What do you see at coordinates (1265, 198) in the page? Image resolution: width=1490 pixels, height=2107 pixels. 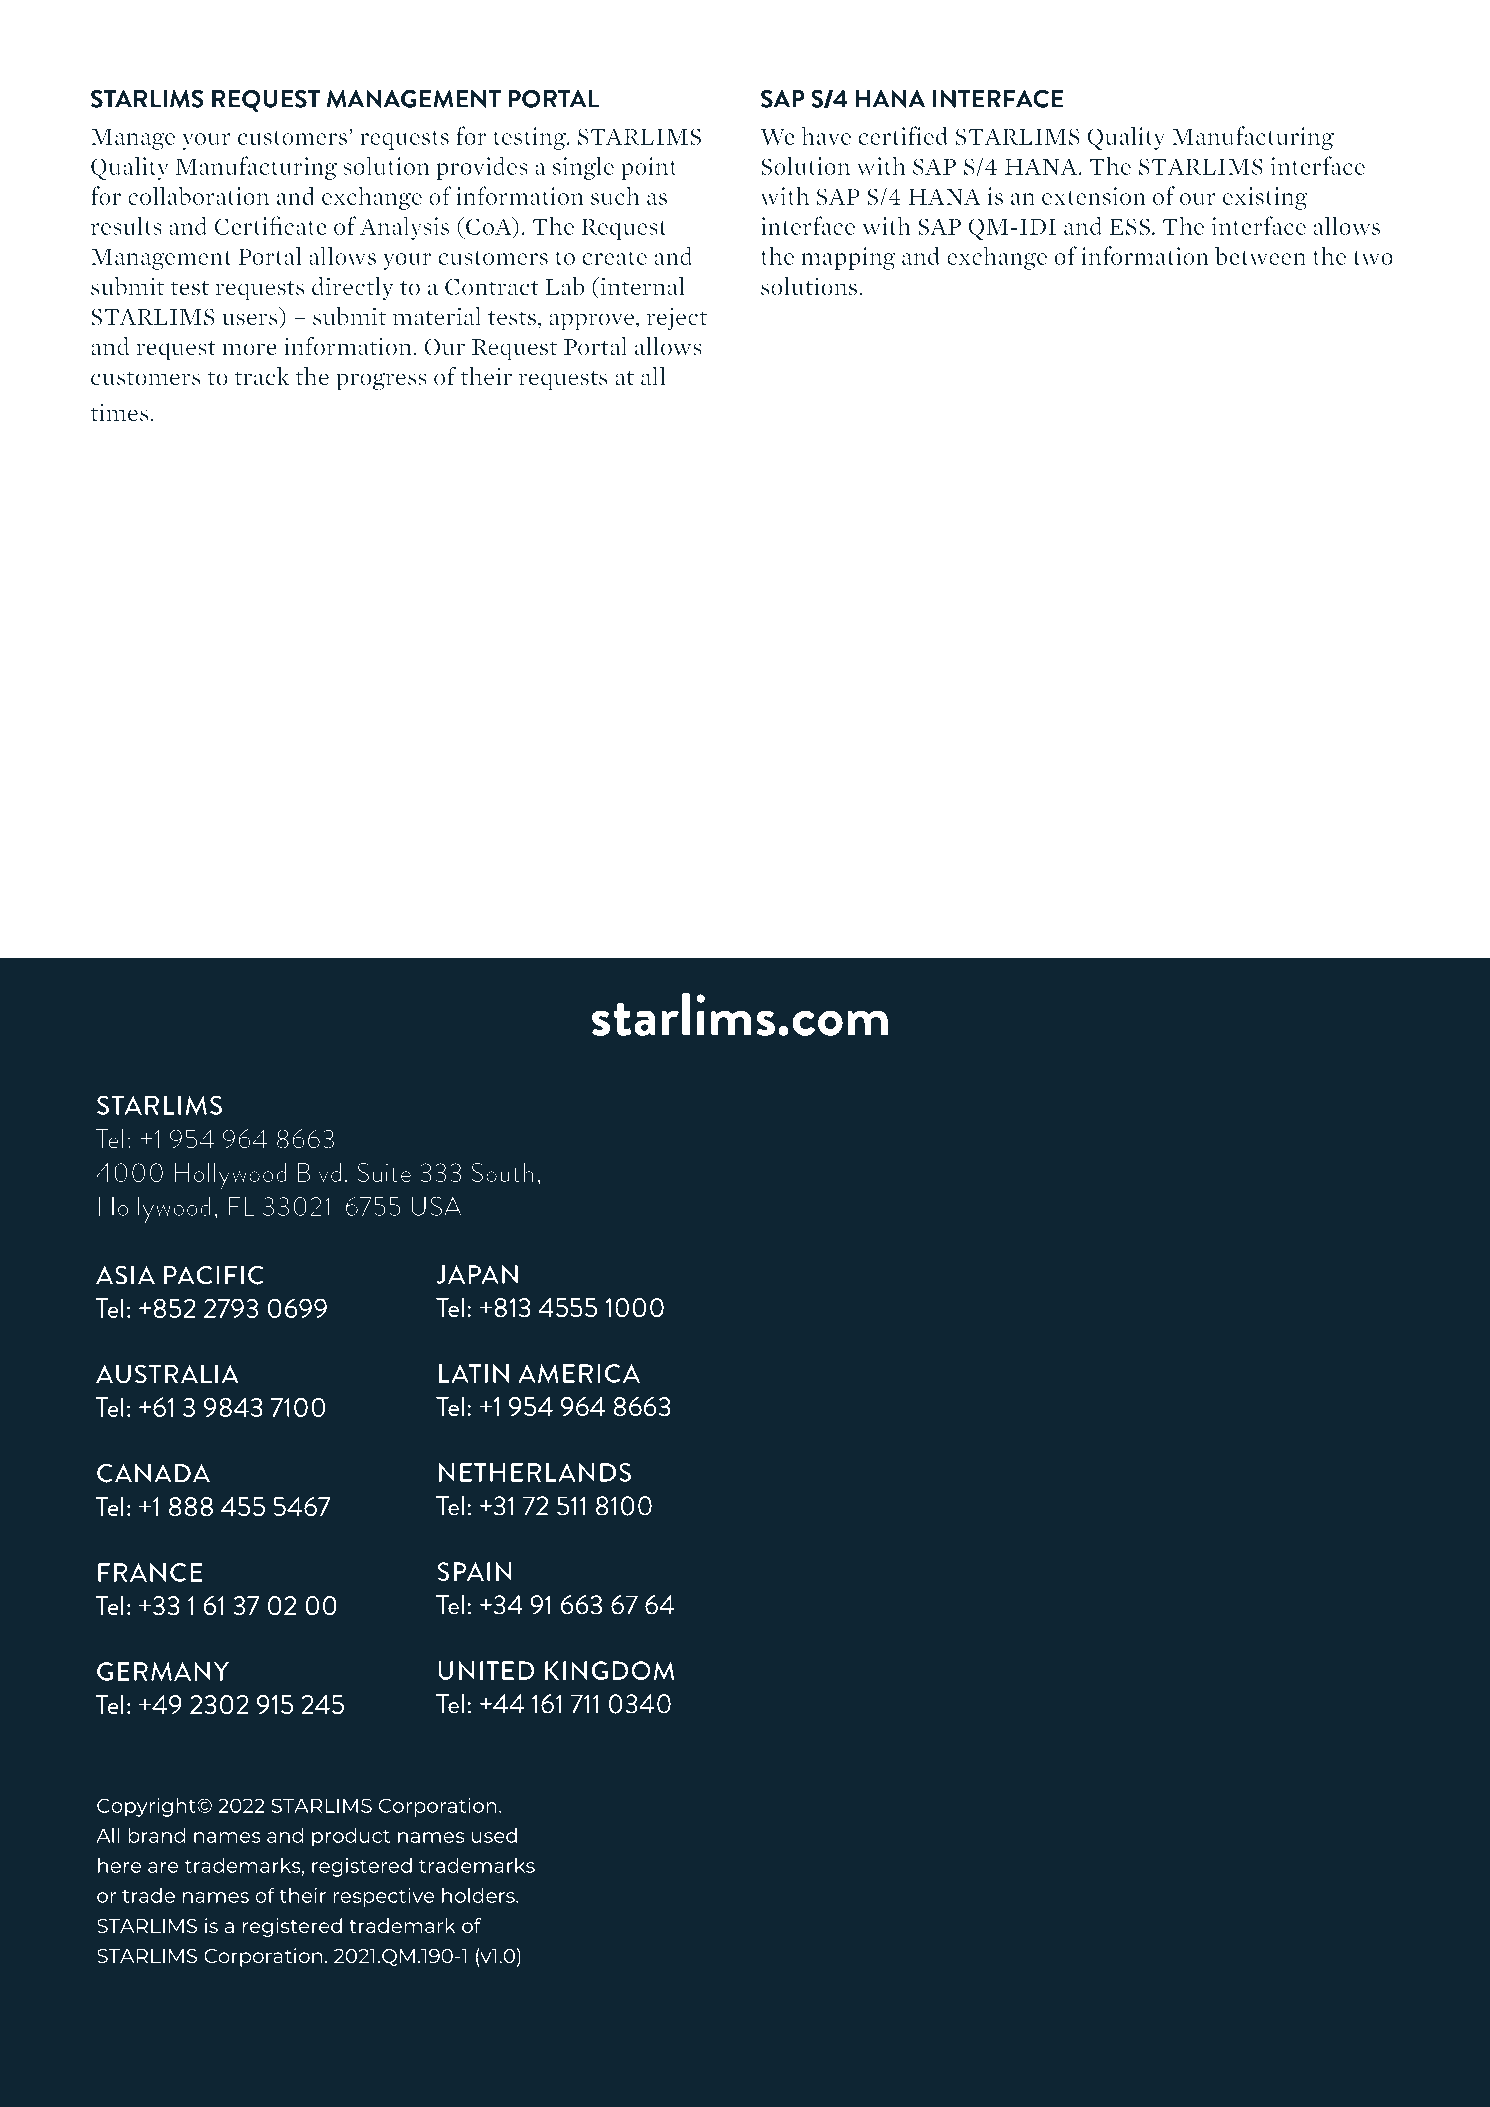 I see `existing` at bounding box center [1265, 198].
